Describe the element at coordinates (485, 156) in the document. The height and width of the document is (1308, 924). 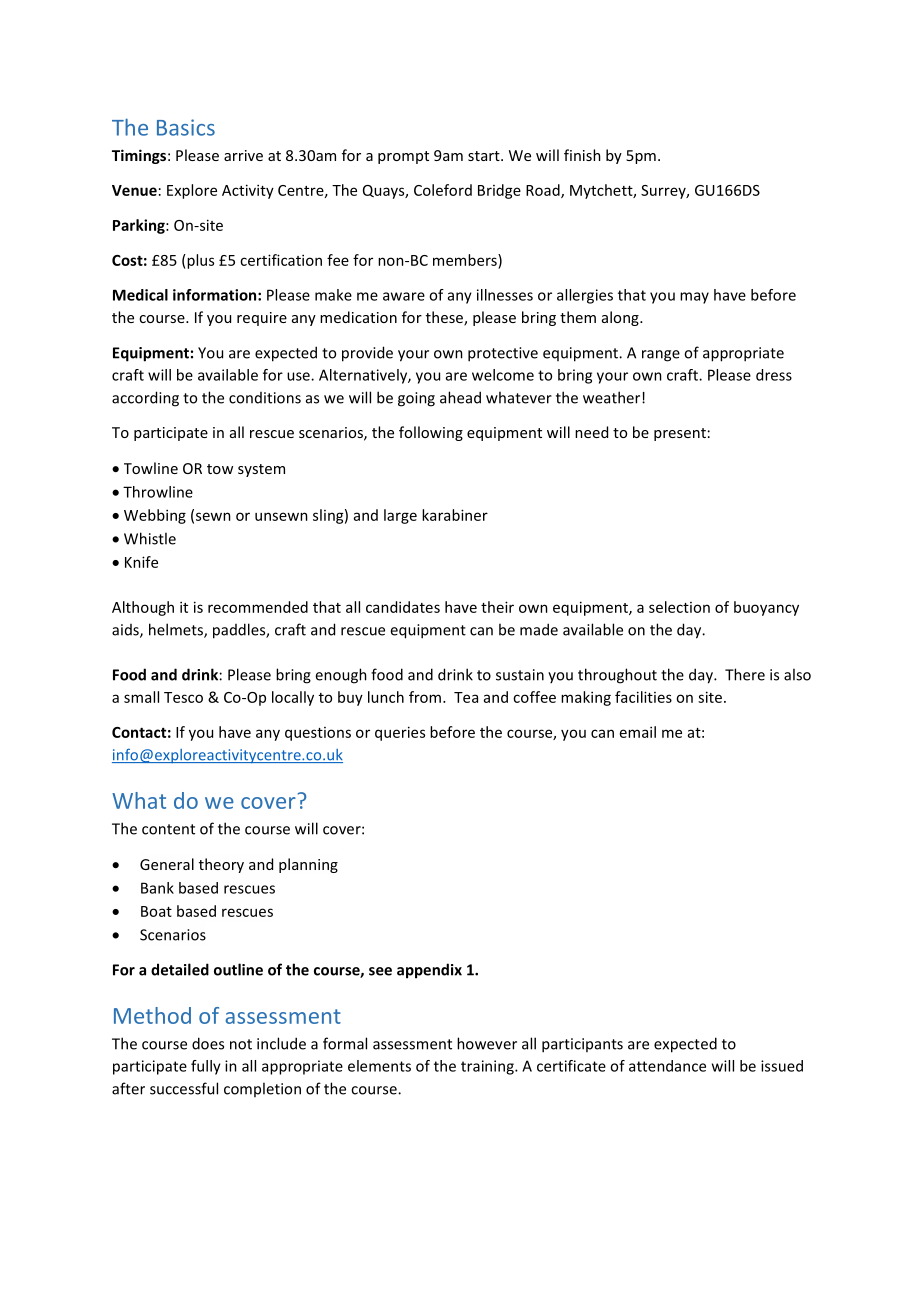
I see `start` at that location.
